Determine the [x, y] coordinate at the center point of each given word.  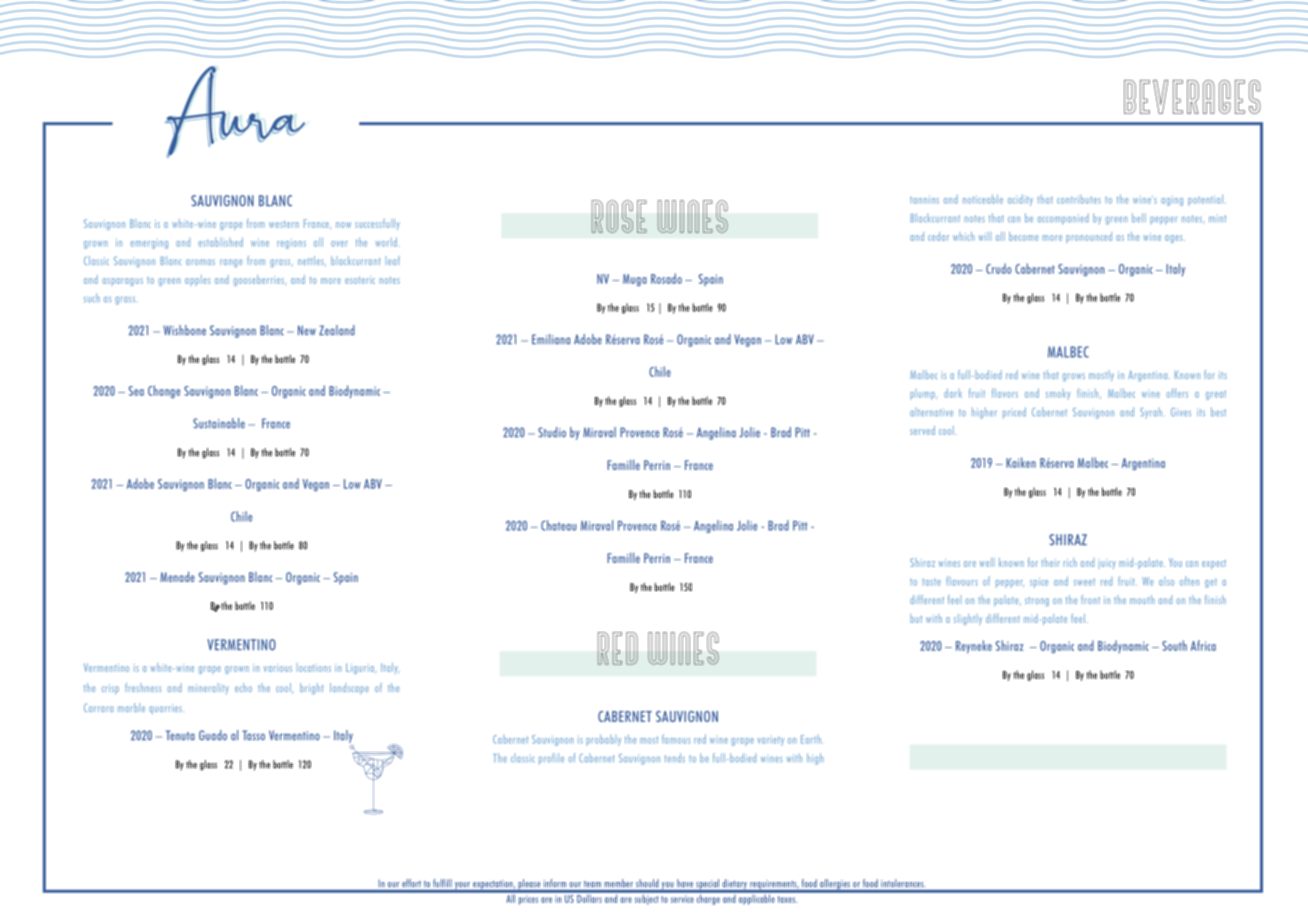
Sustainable [219, 423]
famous [676, 739]
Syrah [1151, 413]
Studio [552, 432]
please [529, 885]
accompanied [1063, 219]
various [278, 668]
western [284, 224]
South [1174, 645]
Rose [619, 216]
